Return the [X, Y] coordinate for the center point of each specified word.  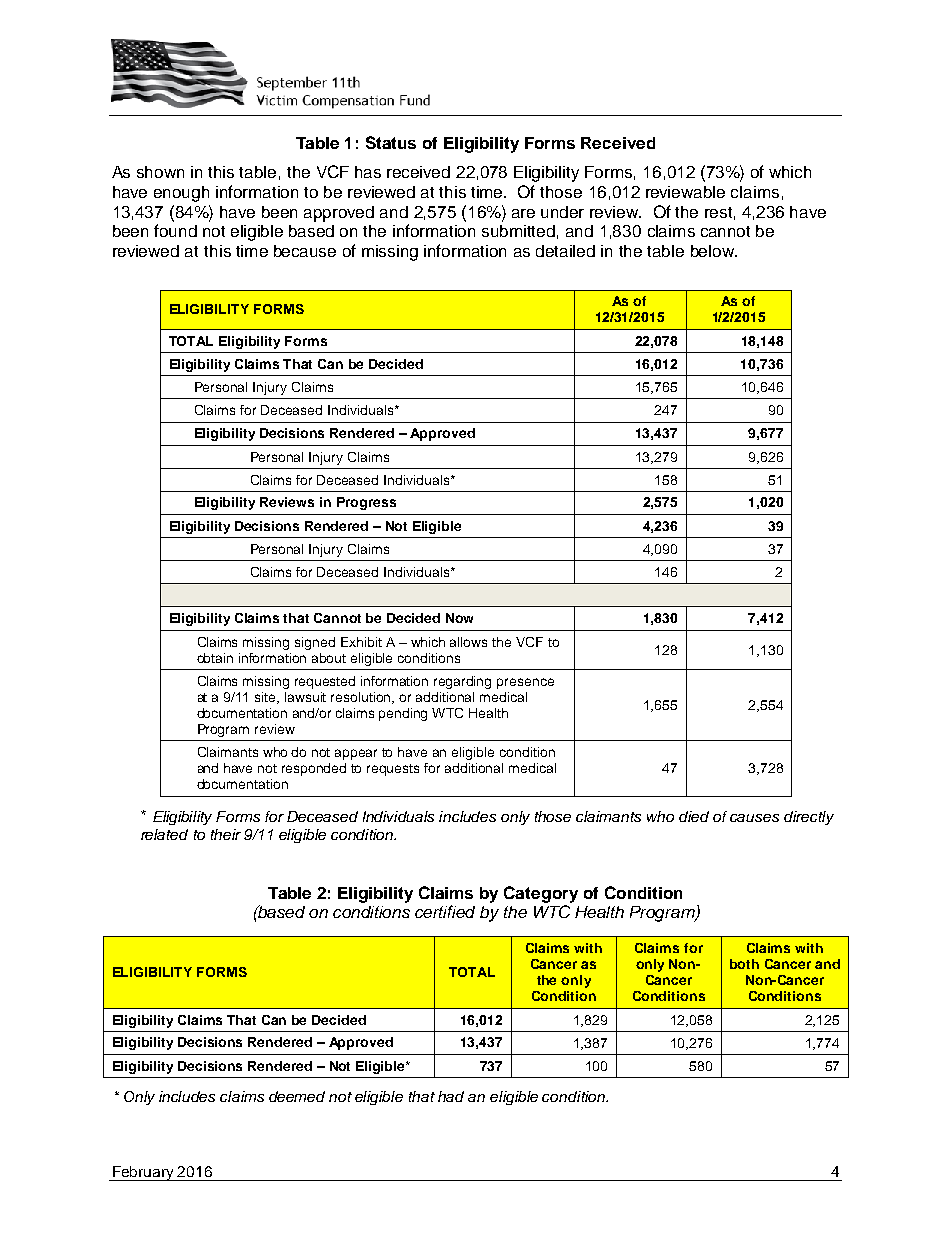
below [713, 251]
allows [468, 642]
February [144, 1173]
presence [525, 683]
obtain [215, 658]
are [523, 213]
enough [181, 194]
